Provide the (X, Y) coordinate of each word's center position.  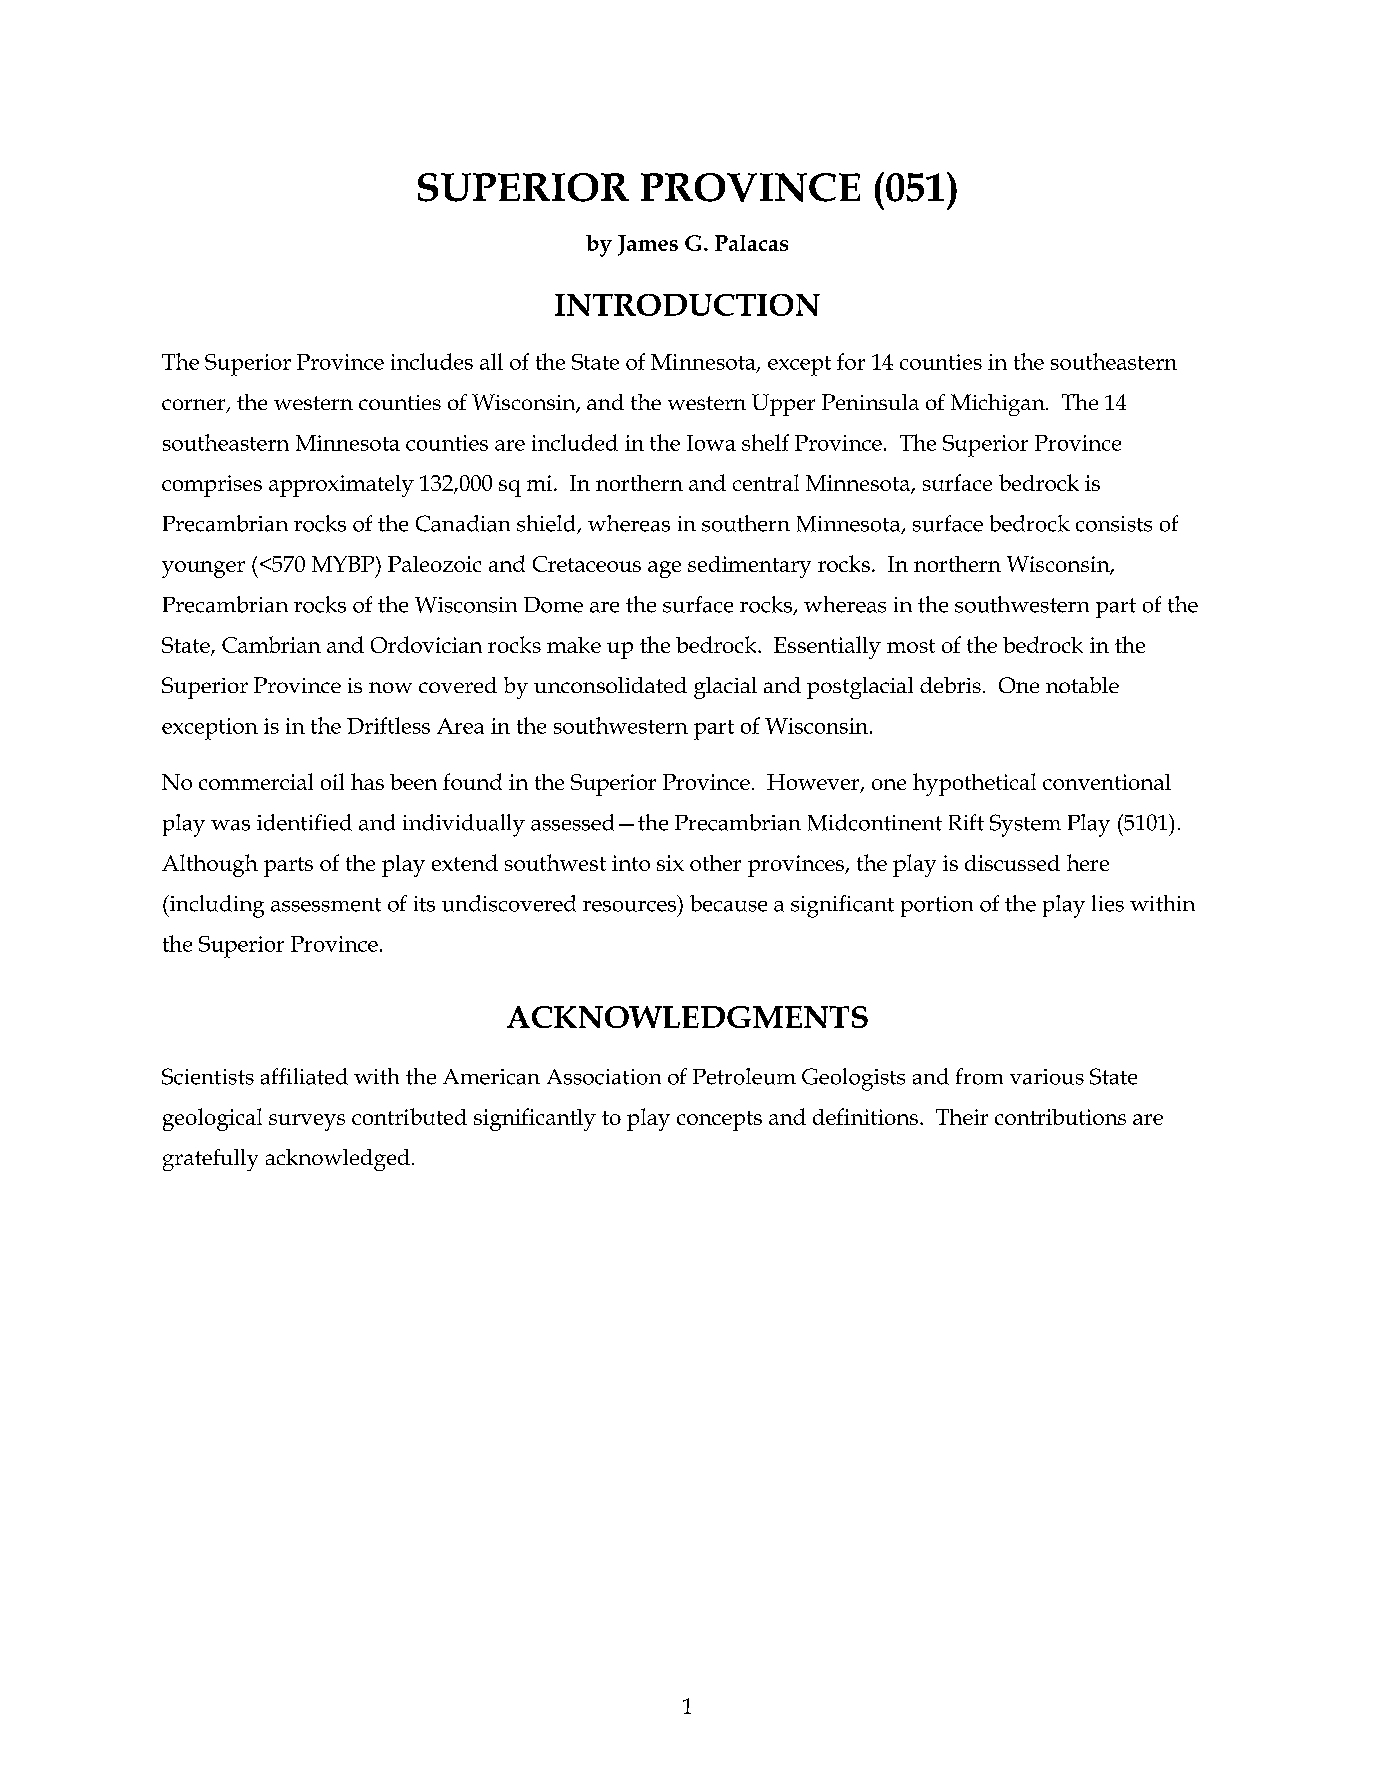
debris (950, 685)
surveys (307, 1122)
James (648, 245)
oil (332, 781)
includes (432, 361)
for (851, 361)
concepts (719, 1121)
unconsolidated (610, 685)
